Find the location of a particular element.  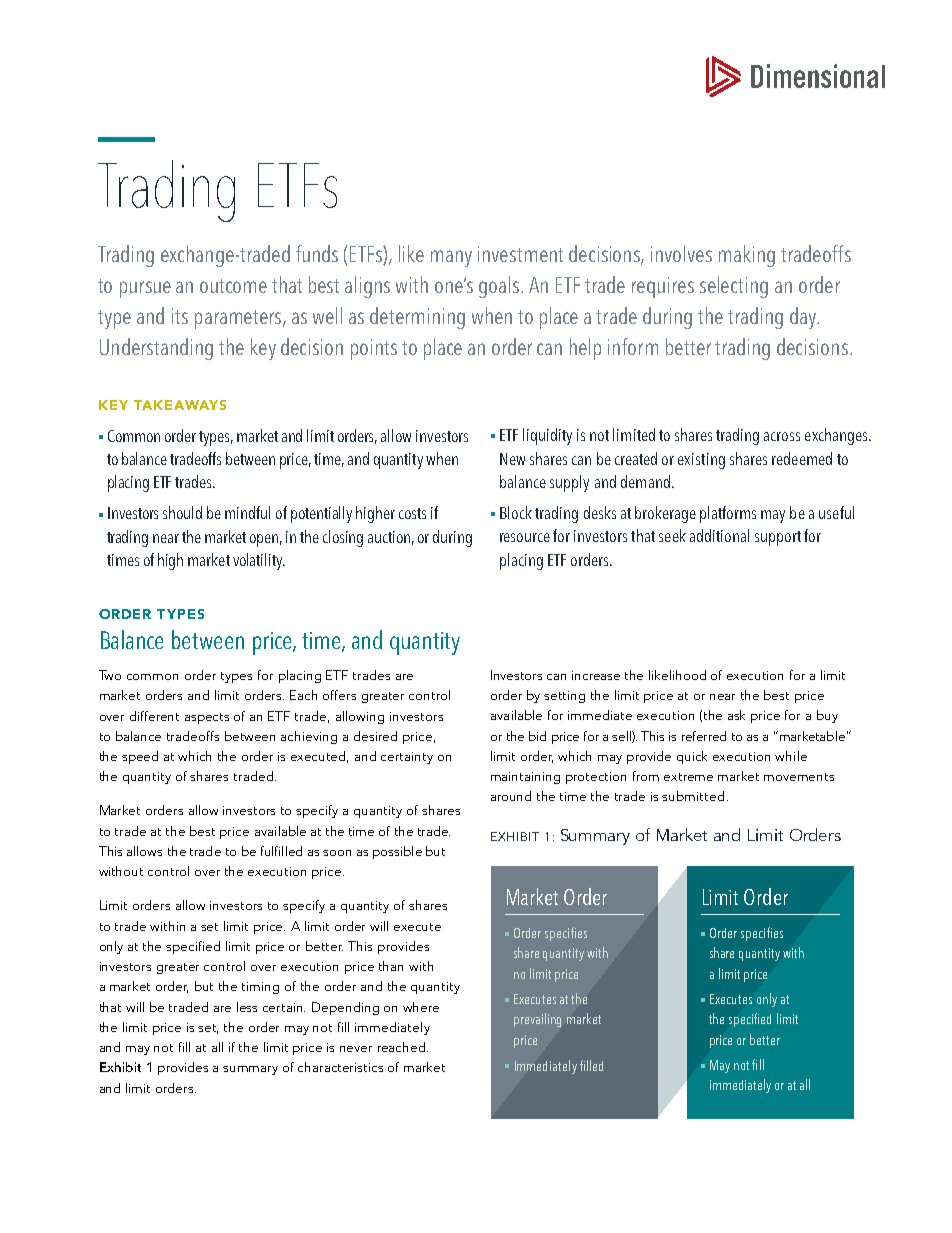

prevailing is located at coordinates (537, 1020).
